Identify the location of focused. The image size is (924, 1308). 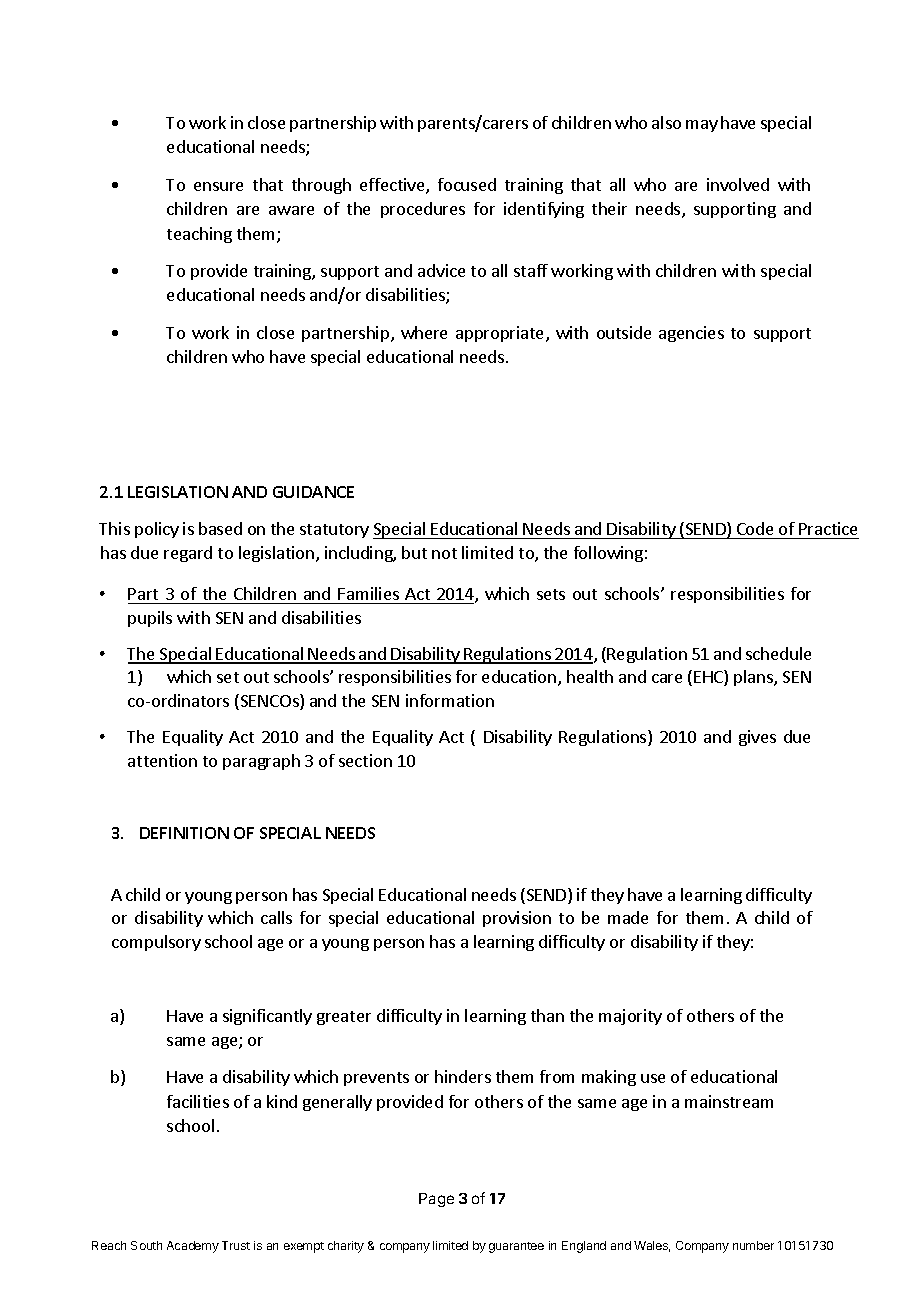
(467, 184).
